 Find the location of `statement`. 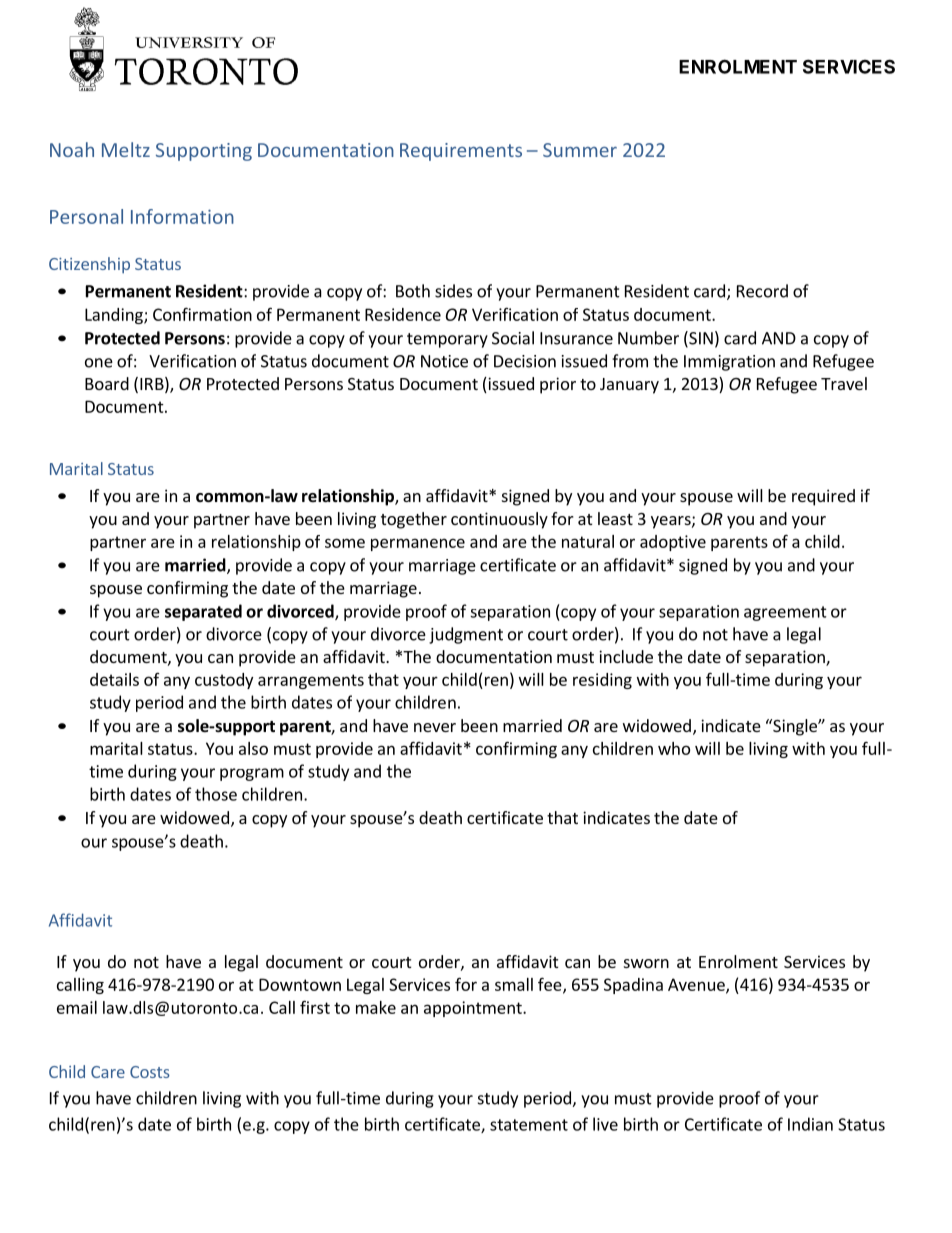

statement is located at coordinates (529, 1125).
